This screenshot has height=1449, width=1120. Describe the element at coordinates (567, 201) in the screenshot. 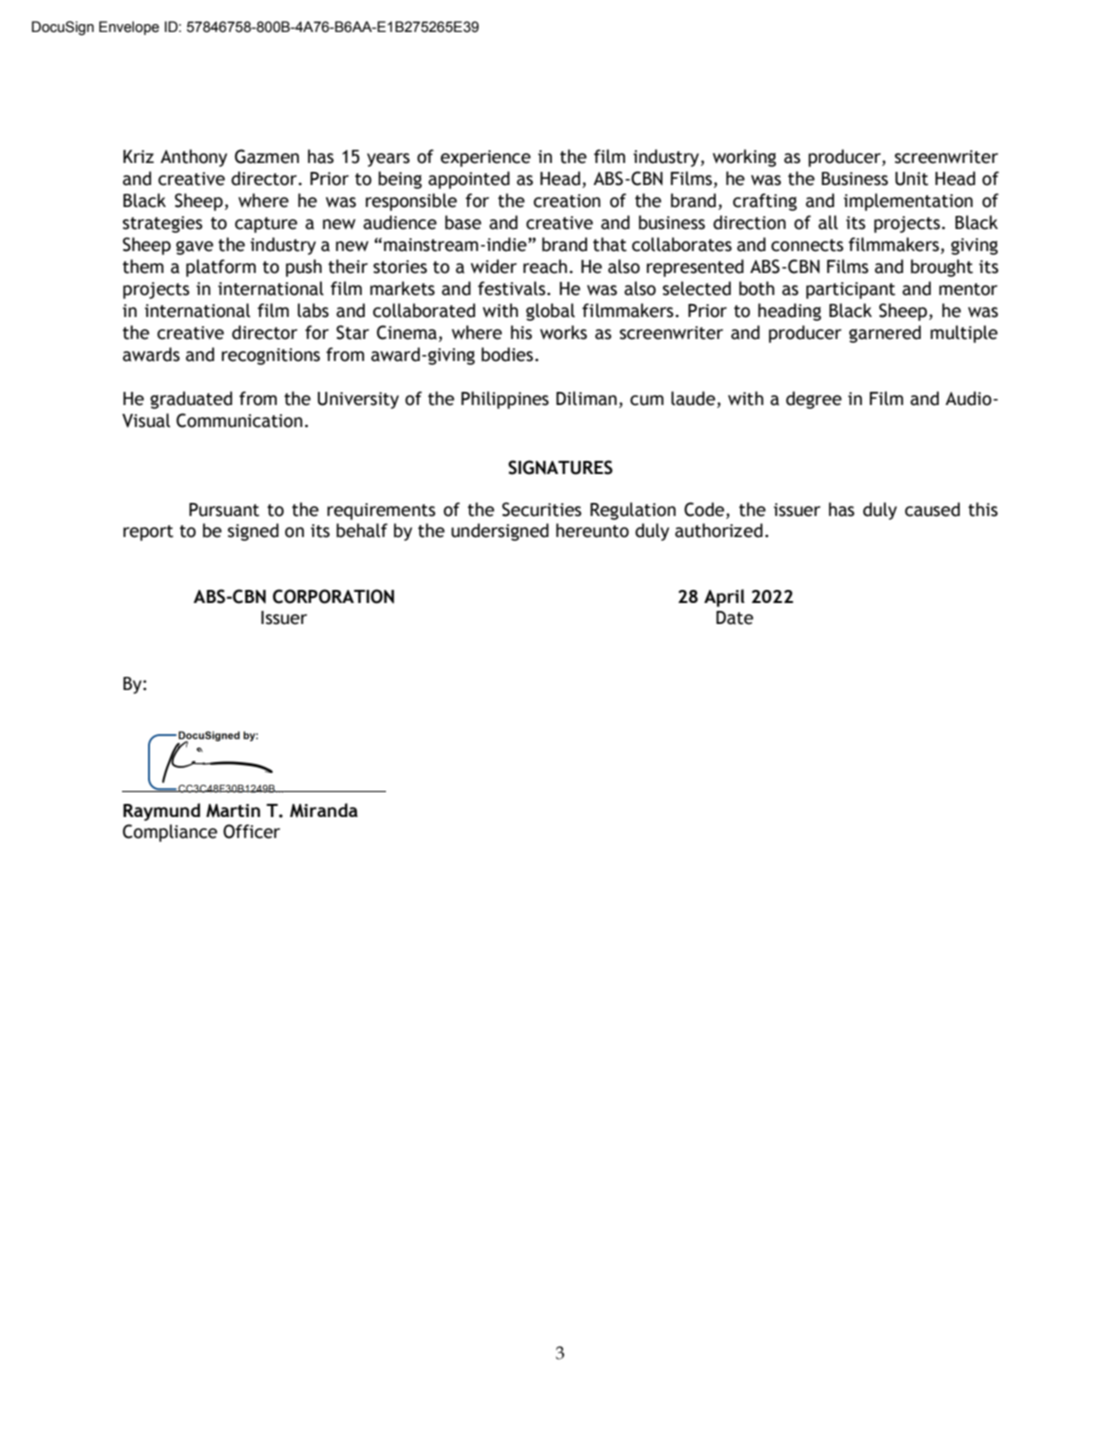

I see `creation` at that location.
